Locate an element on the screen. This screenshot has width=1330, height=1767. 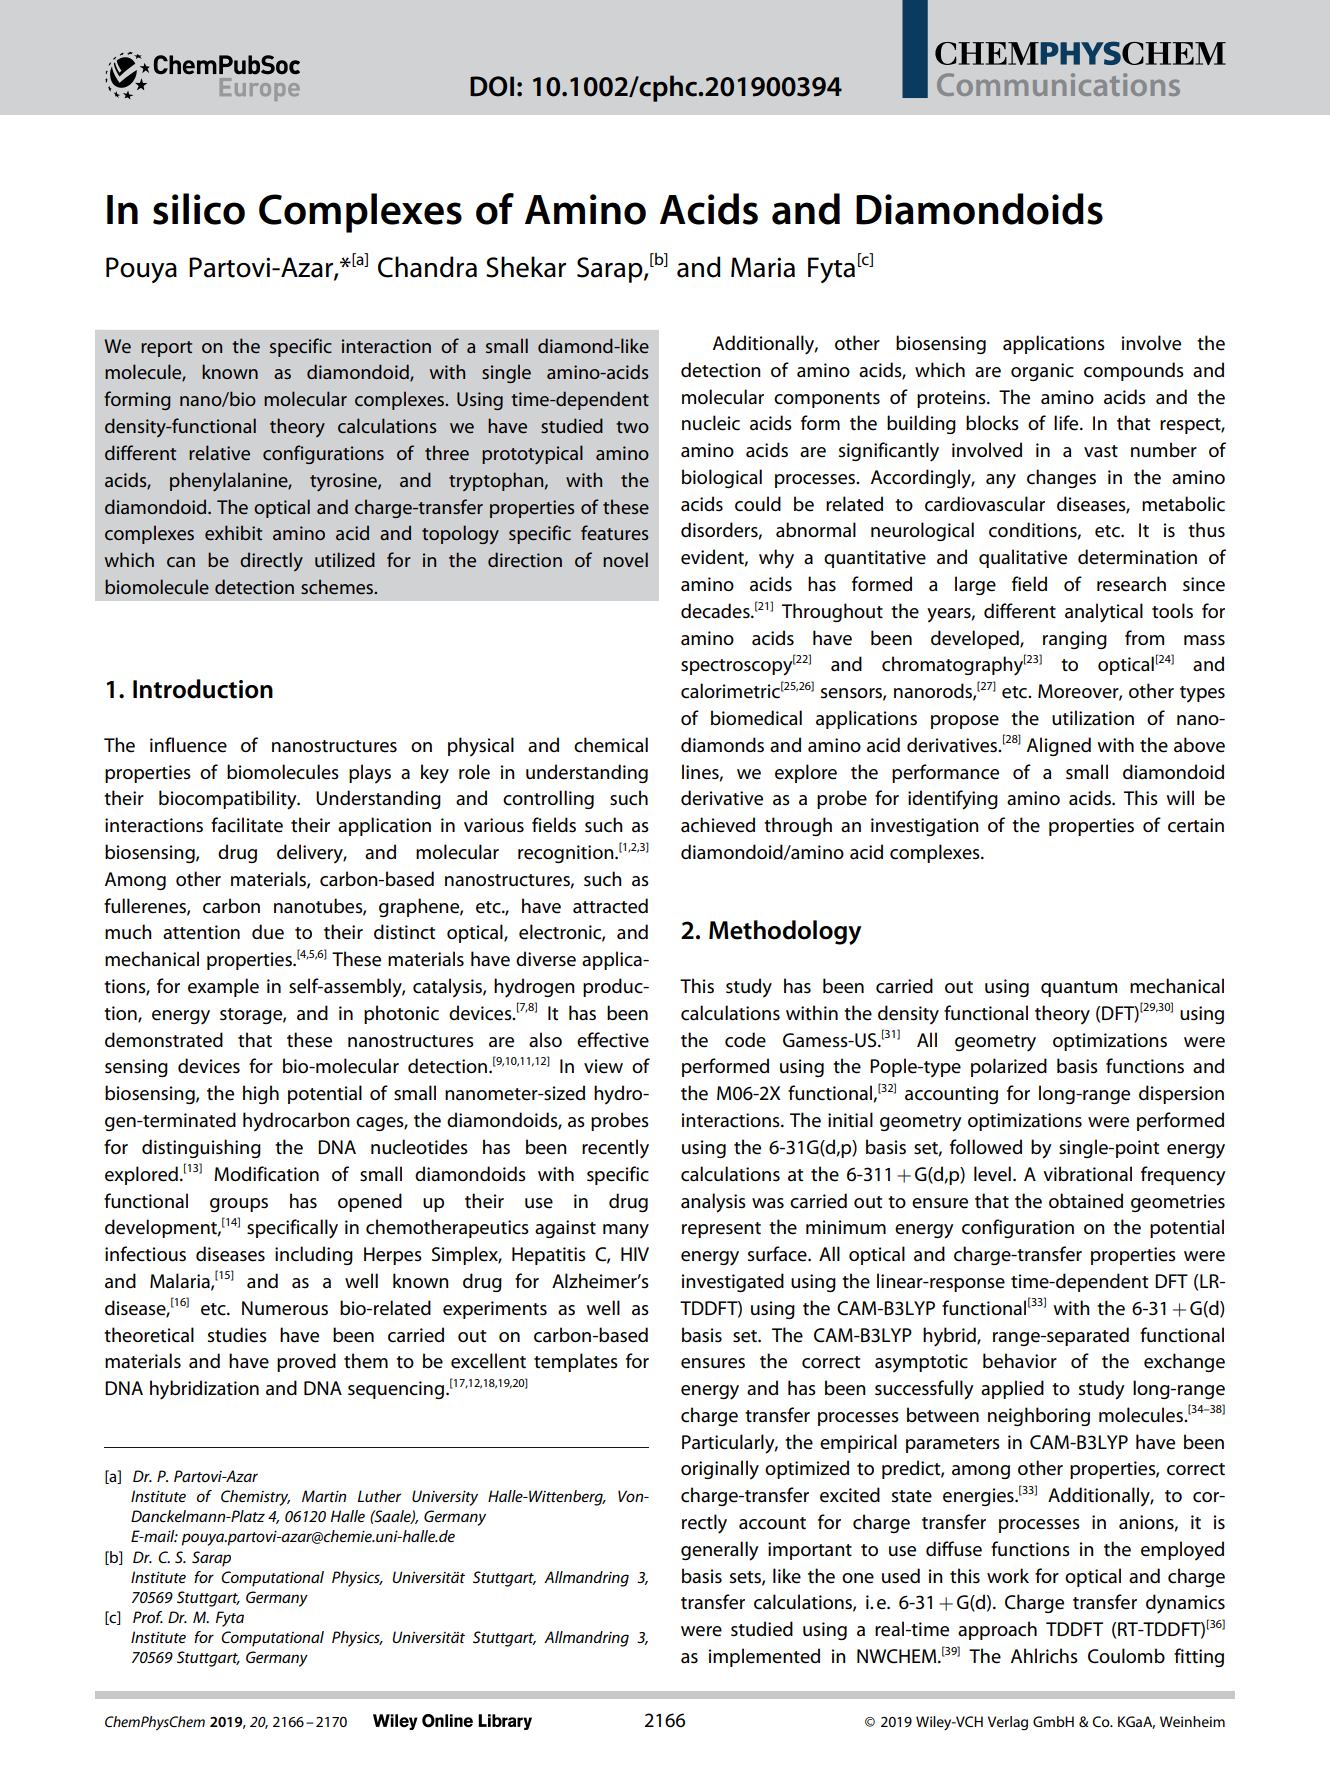
organic is located at coordinates (1042, 372).
